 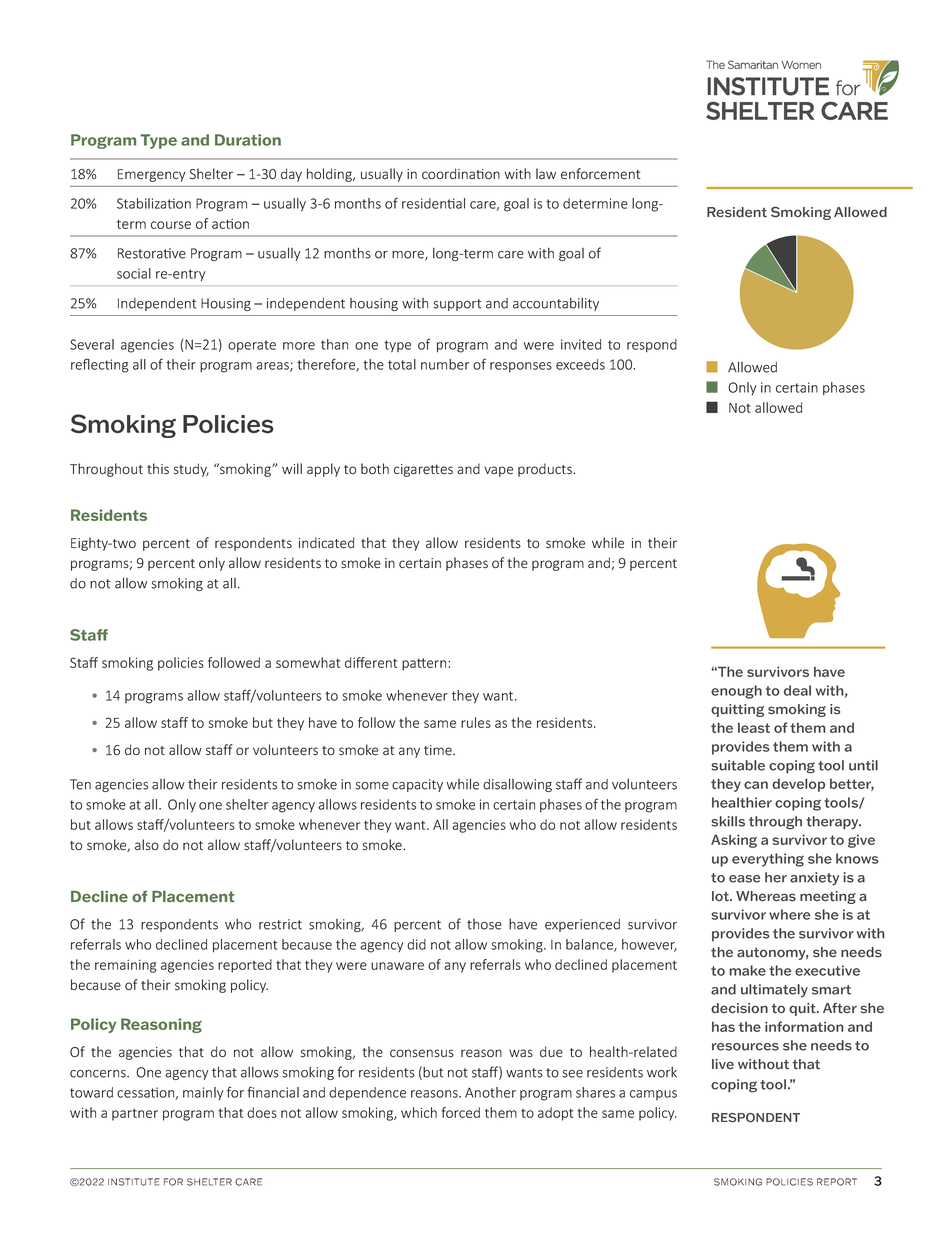 I want to click on forced, so click(x=461, y=1112).
